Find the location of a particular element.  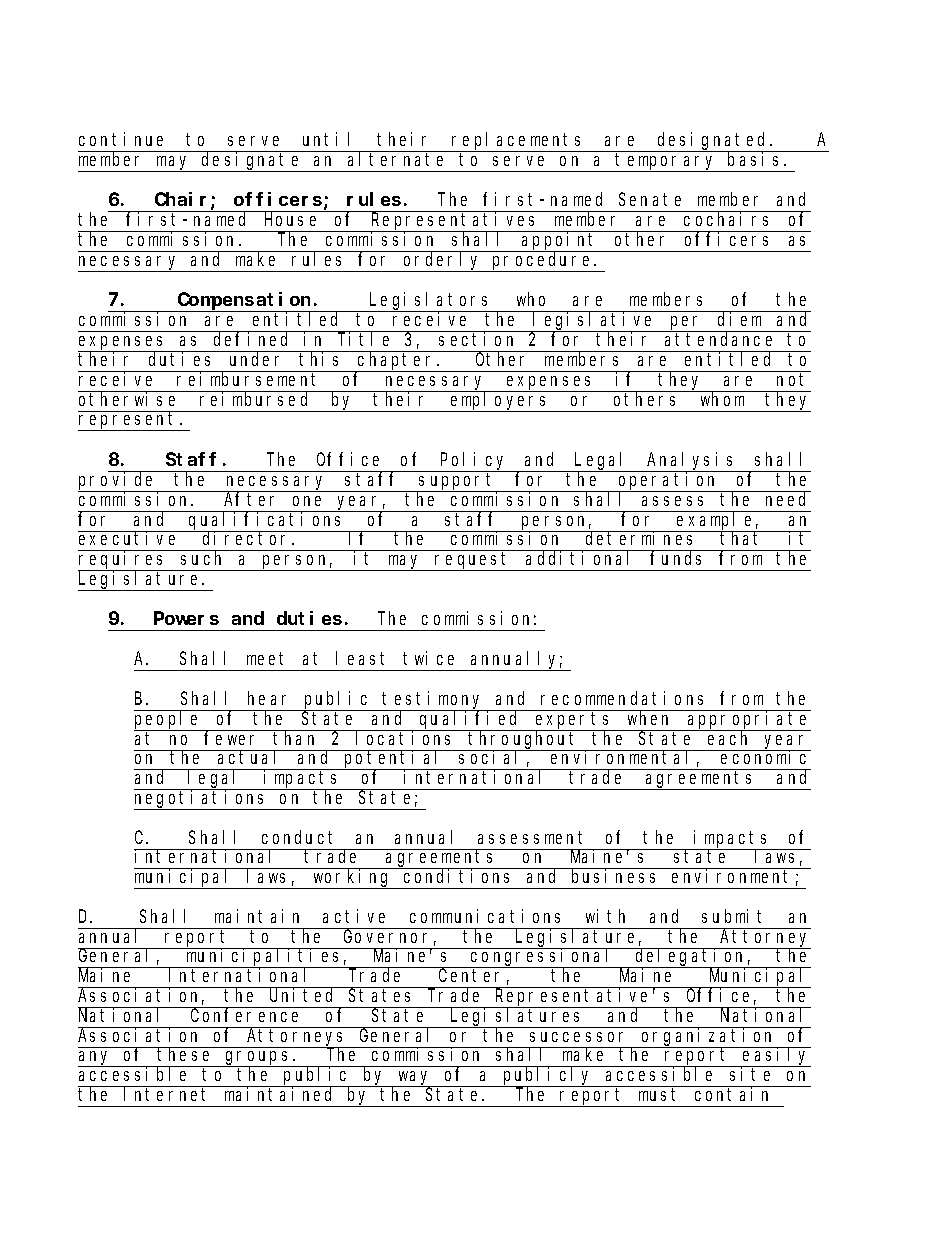

people is located at coordinates (168, 721).
